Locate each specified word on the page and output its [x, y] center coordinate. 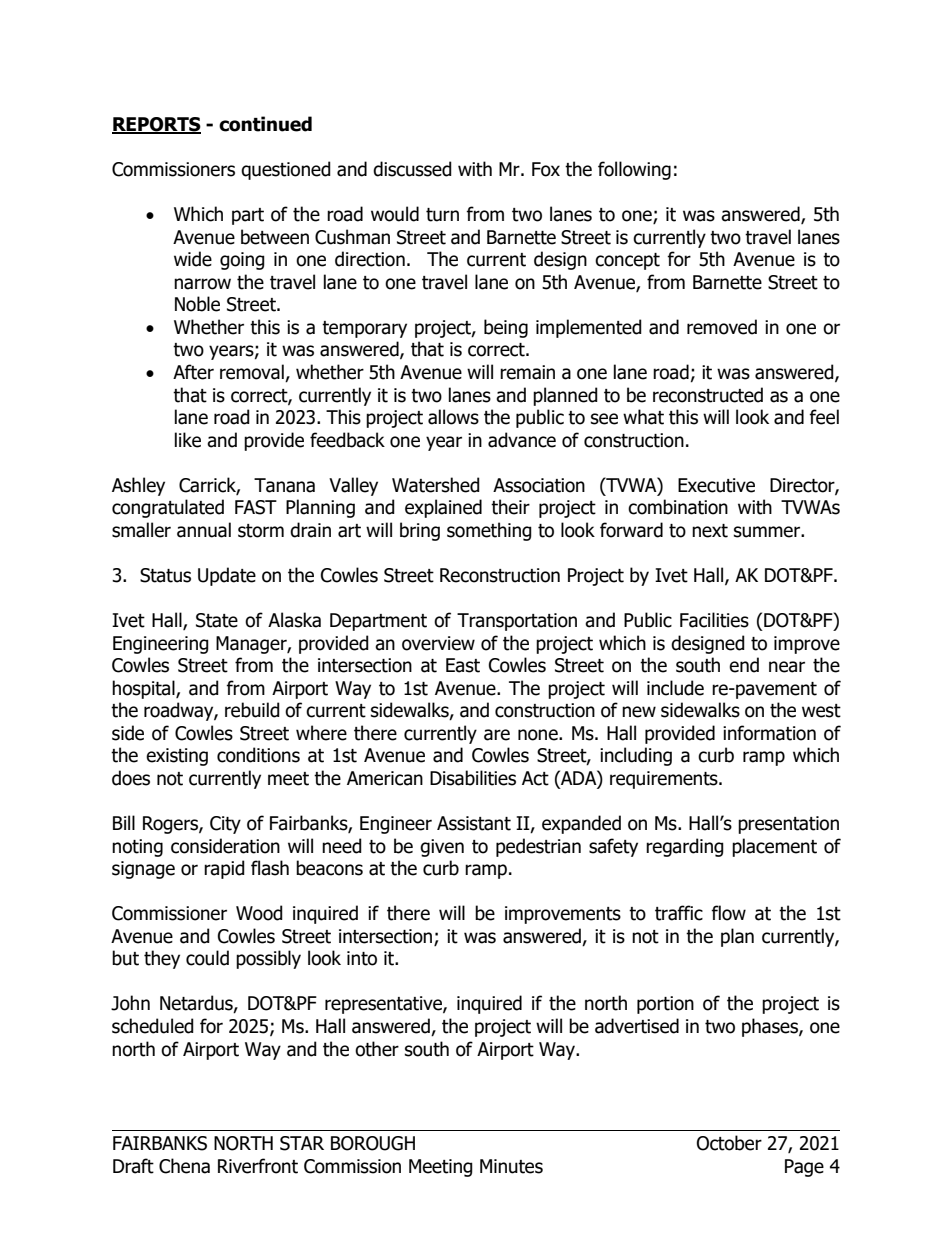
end [744, 665]
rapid [224, 869]
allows [453, 417]
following [634, 170]
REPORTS [156, 125]
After [193, 372]
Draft [133, 1166]
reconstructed [708, 395]
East [463, 665]
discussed [412, 169]
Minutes [511, 1166]
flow [728, 913]
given [442, 848]
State [217, 620]
